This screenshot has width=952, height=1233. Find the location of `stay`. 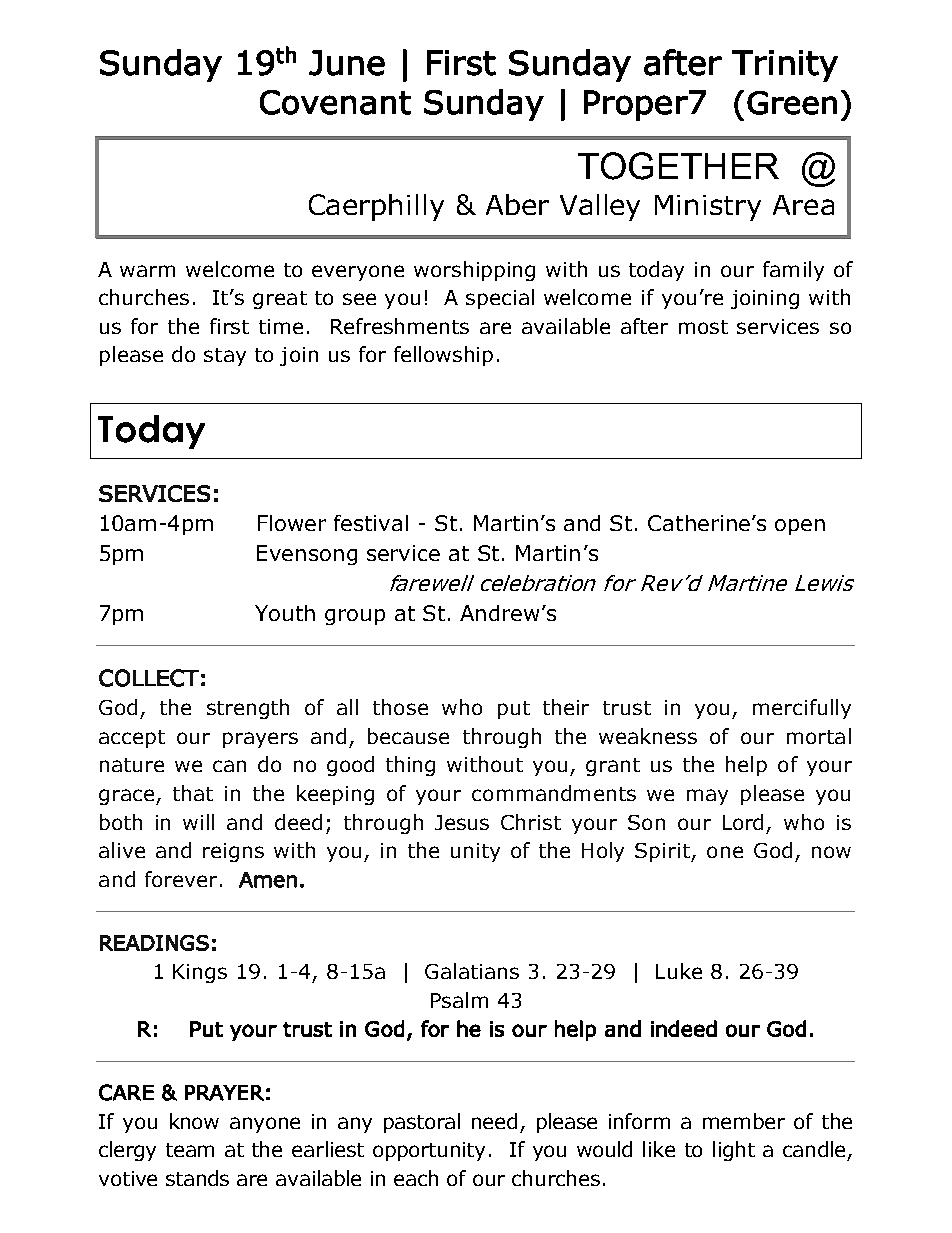

stay is located at coordinates (225, 357).
